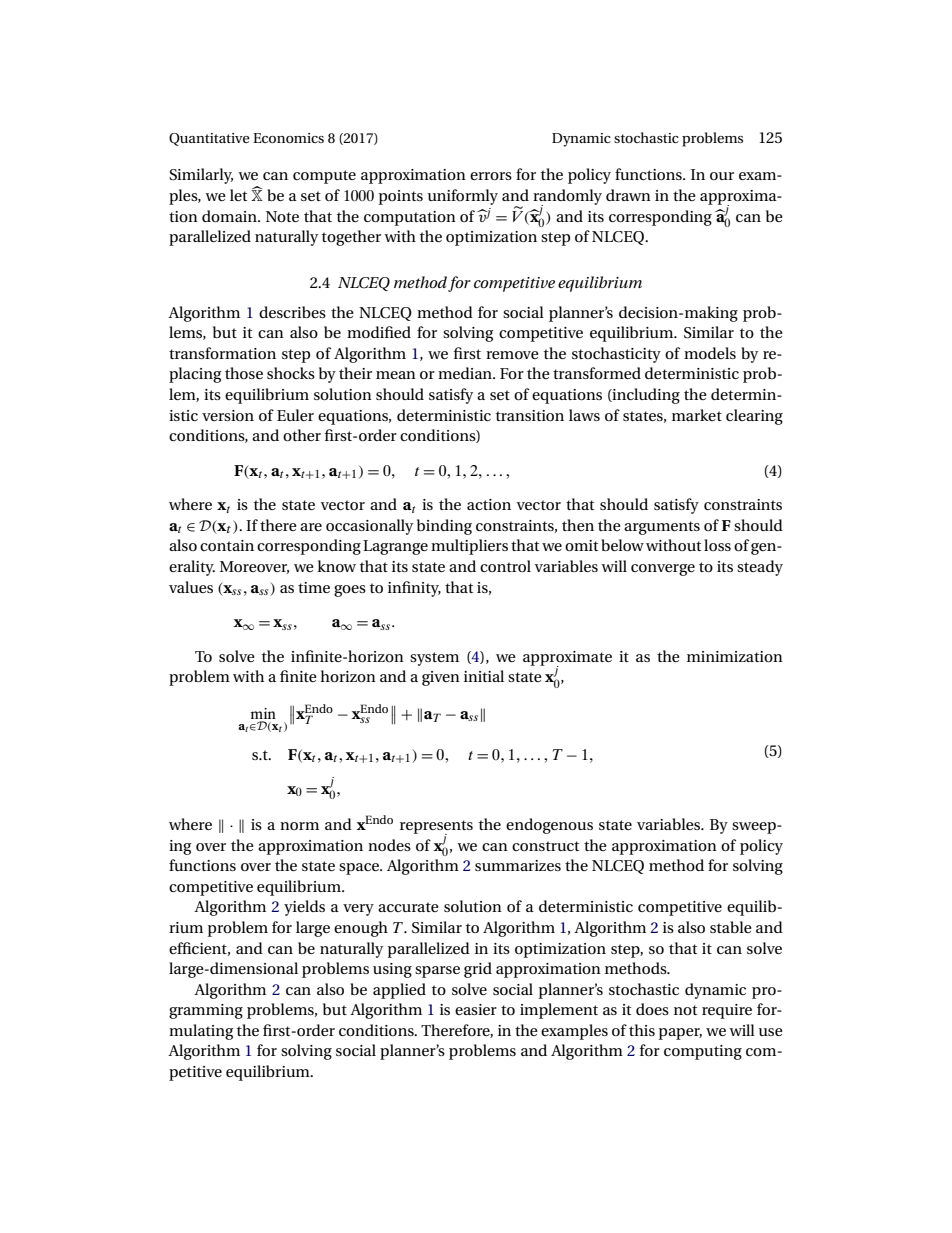 This screenshot has width=952, height=1233. What do you see at coordinates (662, 528) in the screenshot?
I see `arguments` at bounding box center [662, 528].
